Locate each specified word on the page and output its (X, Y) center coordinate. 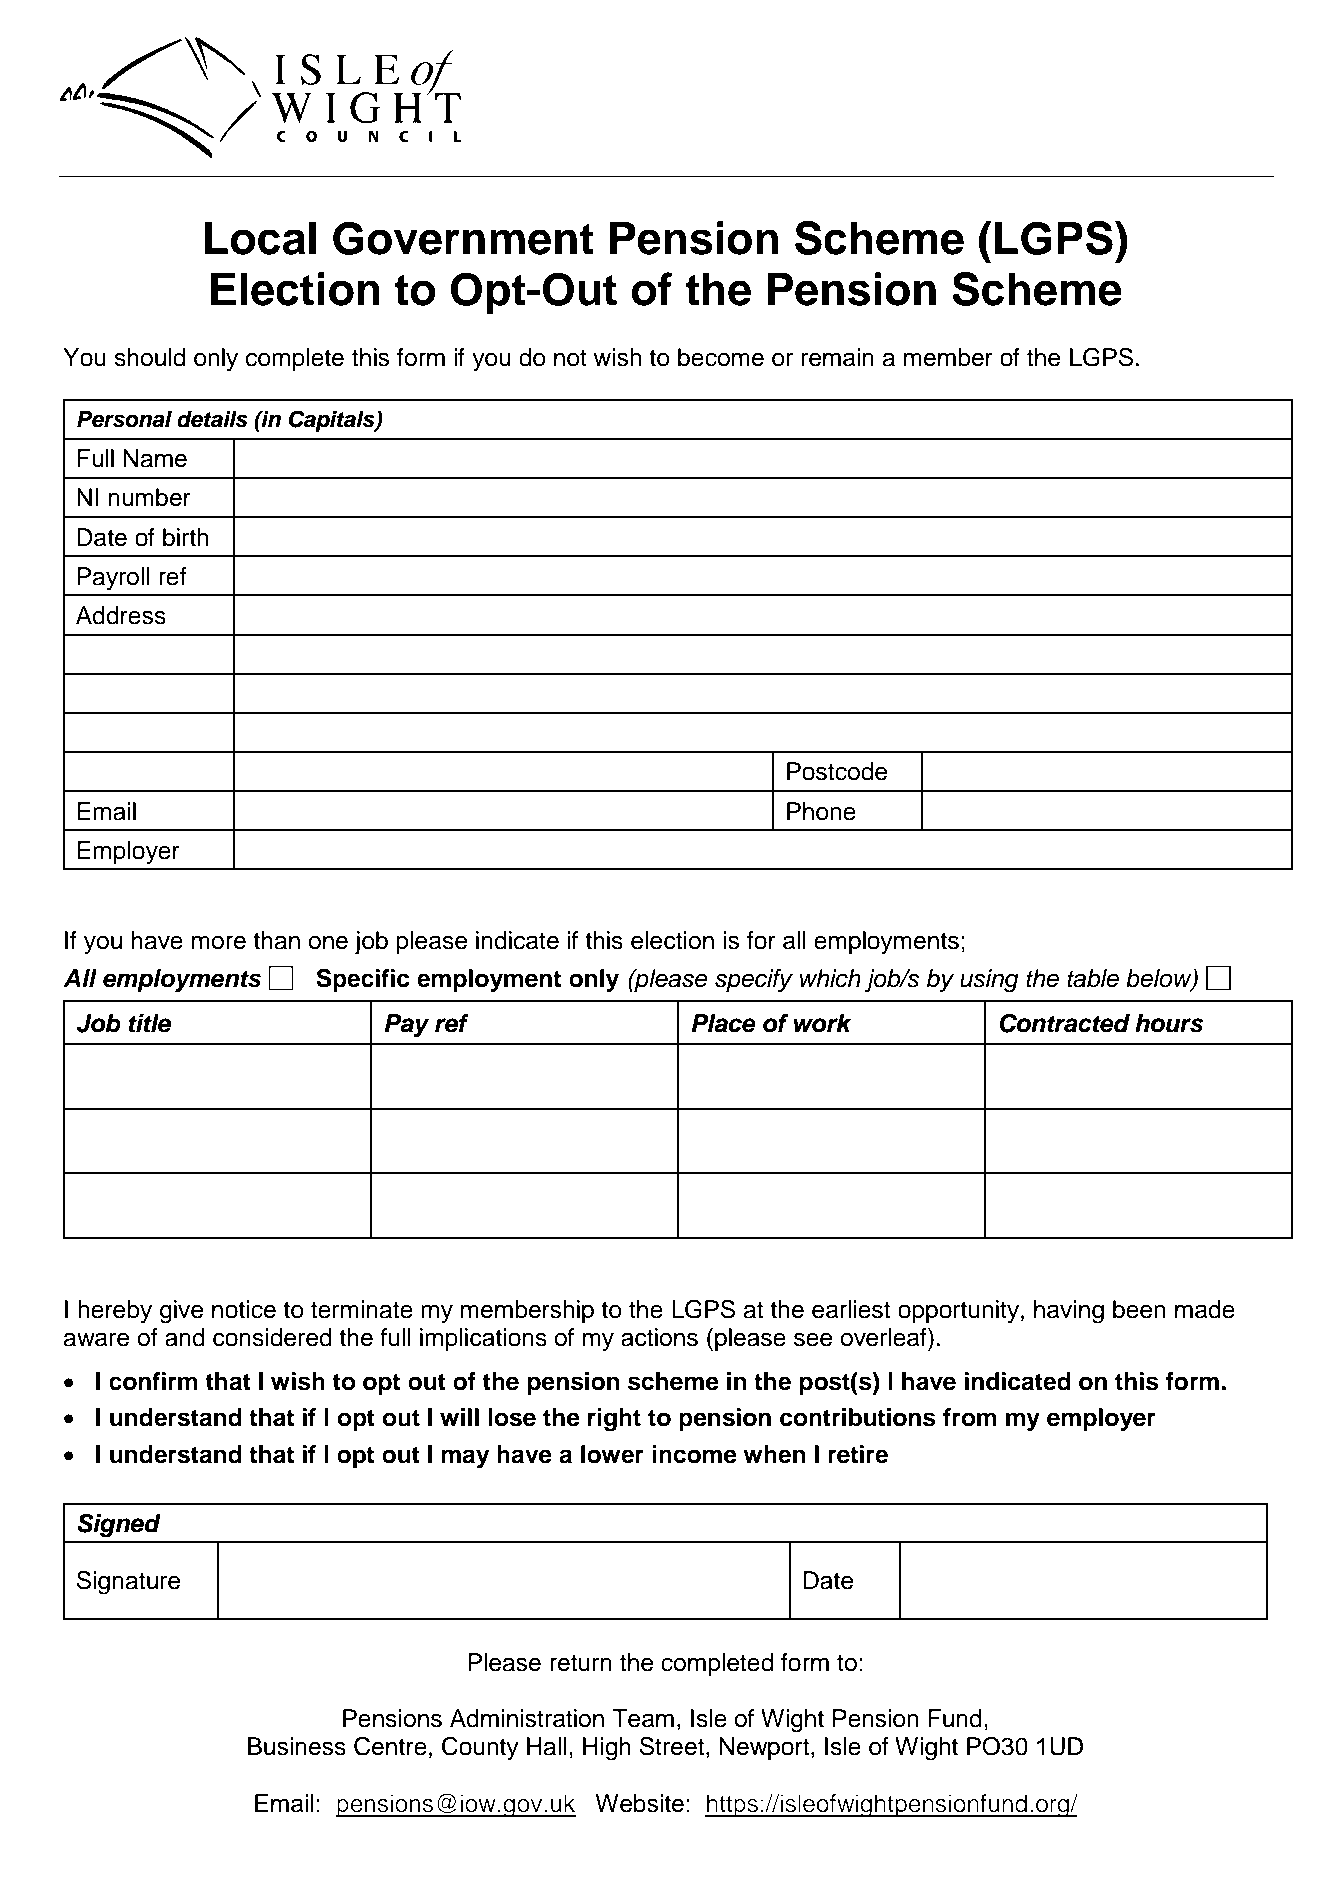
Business (297, 1746)
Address (121, 615)
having (1069, 1312)
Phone (821, 811)
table (1093, 978)
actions (659, 1337)
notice (244, 1309)
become (721, 357)
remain (837, 357)
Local (260, 238)
